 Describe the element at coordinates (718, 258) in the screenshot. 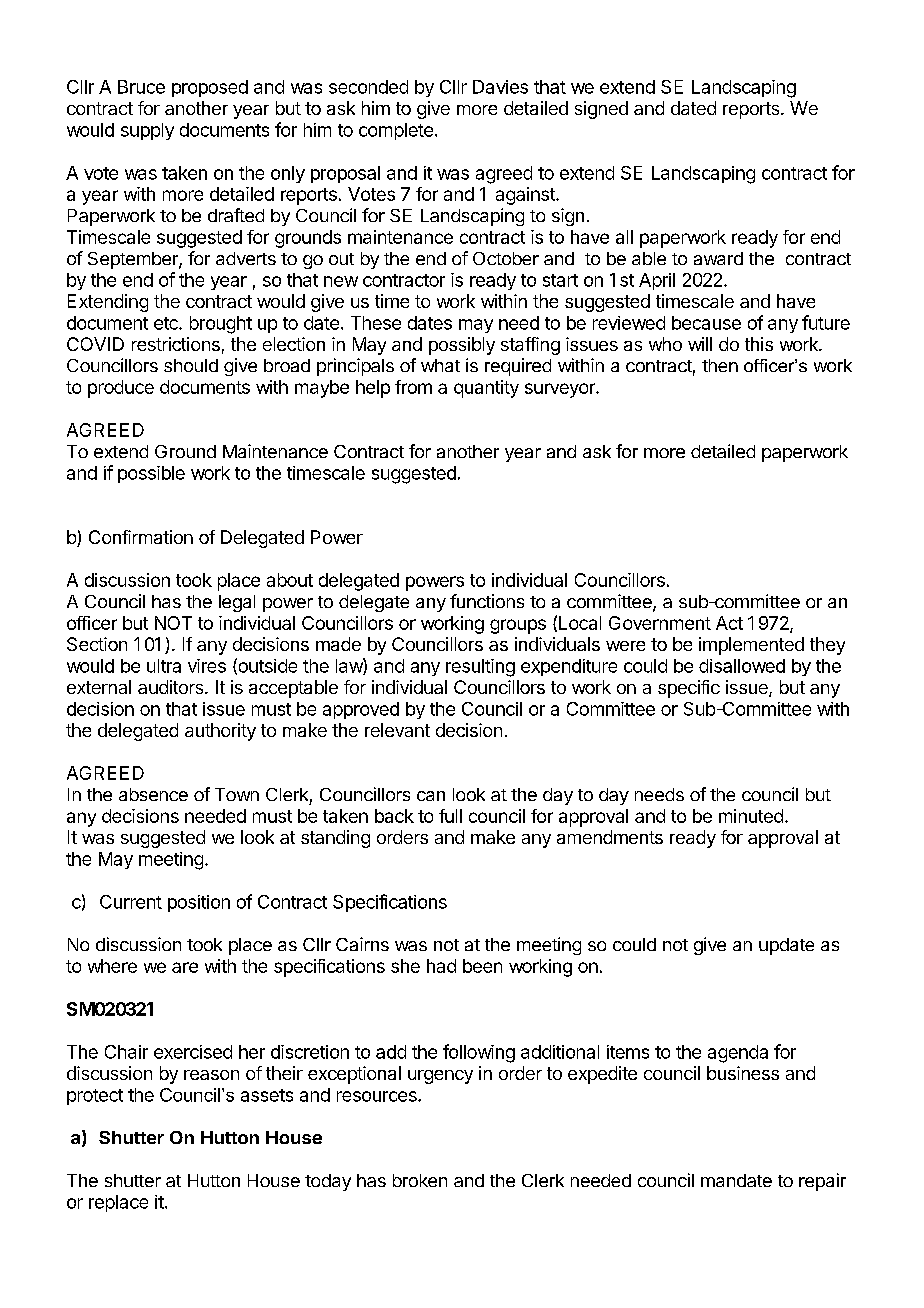

I see `award` at that location.
